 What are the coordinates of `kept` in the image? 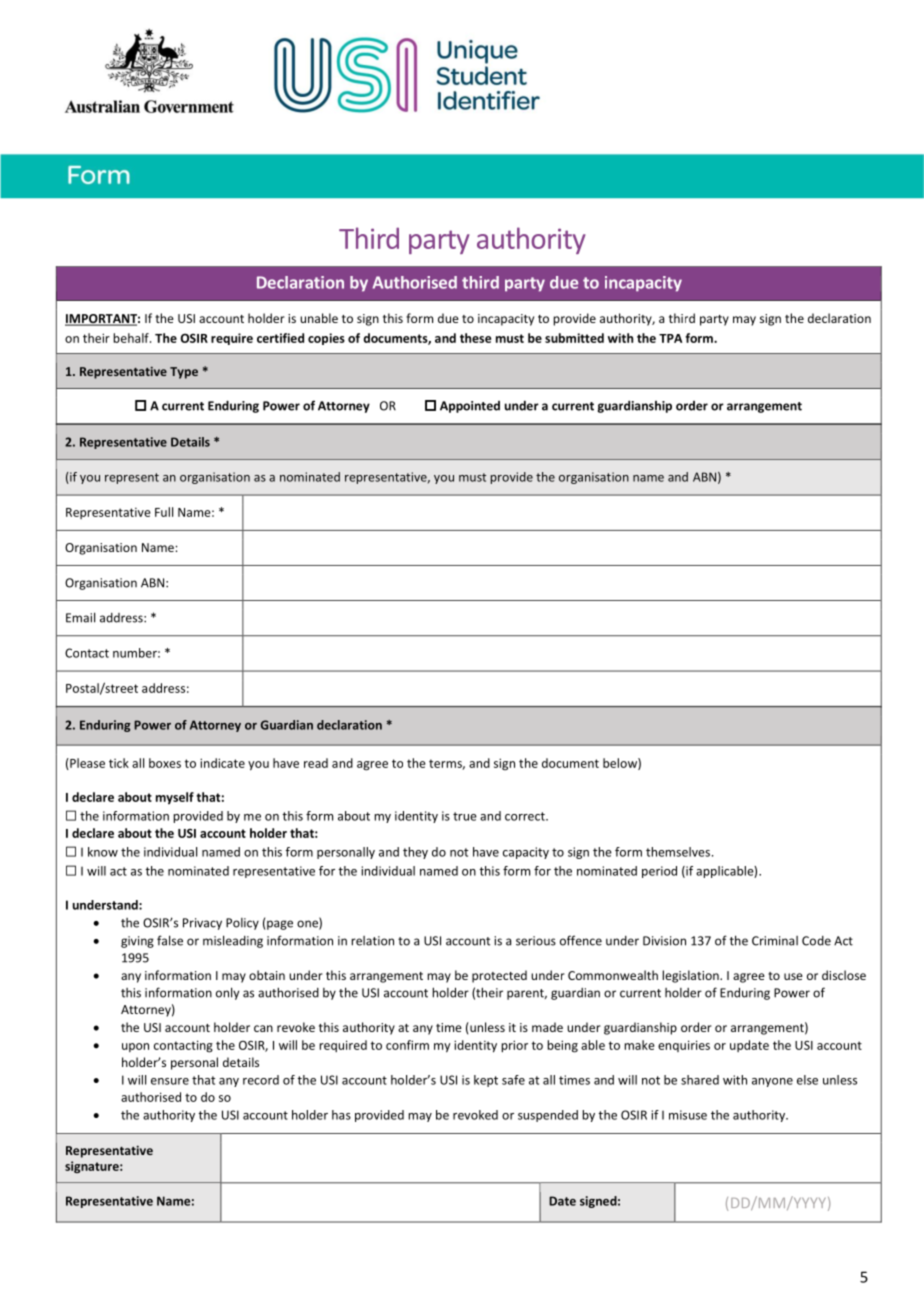 It's located at (486, 1081).
